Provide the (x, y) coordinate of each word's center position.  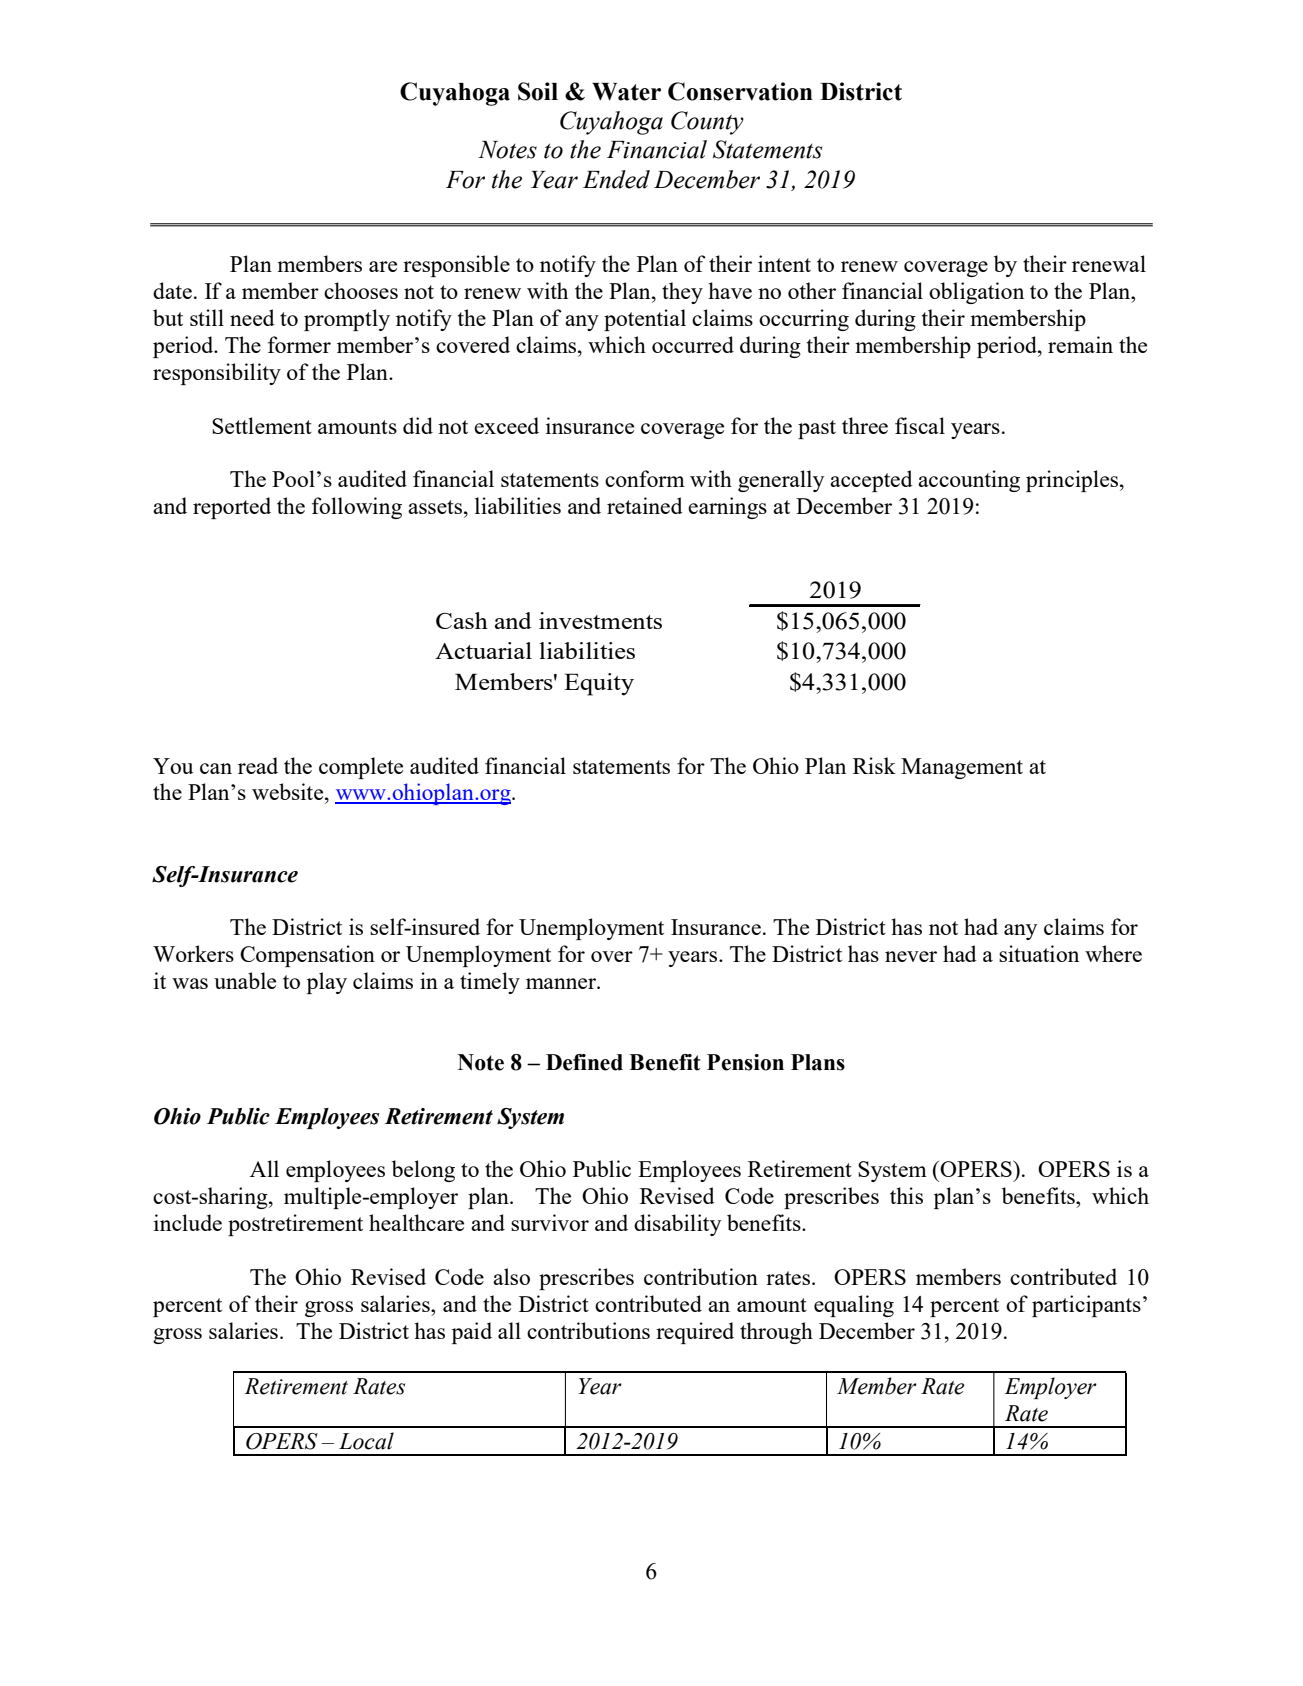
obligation (976, 293)
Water (626, 92)
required (695, 1333)
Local (366, 1441)
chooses (361, 290)
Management (962, 768)
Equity (599, 684)
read (258, 765)
